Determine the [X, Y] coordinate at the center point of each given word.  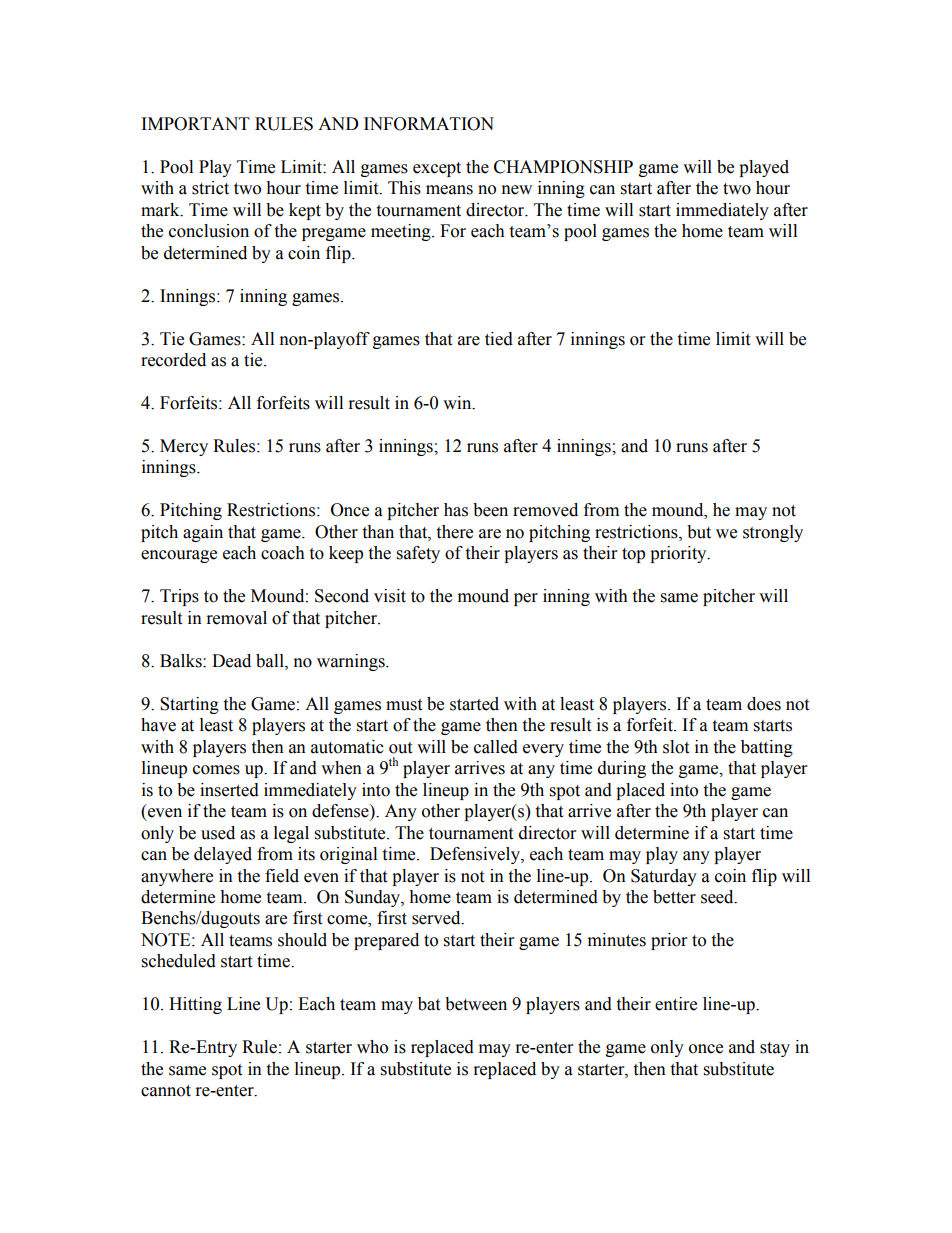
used [218, 833]
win [458, 403]
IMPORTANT [196, 124]
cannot [166, 1091]
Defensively [476, 855]
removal [237, 618]
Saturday [664, 877]
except [437, 169]
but [699, 532]
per [526, 599]
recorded [173, 360]
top [633, 555]
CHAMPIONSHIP [563, 167]
